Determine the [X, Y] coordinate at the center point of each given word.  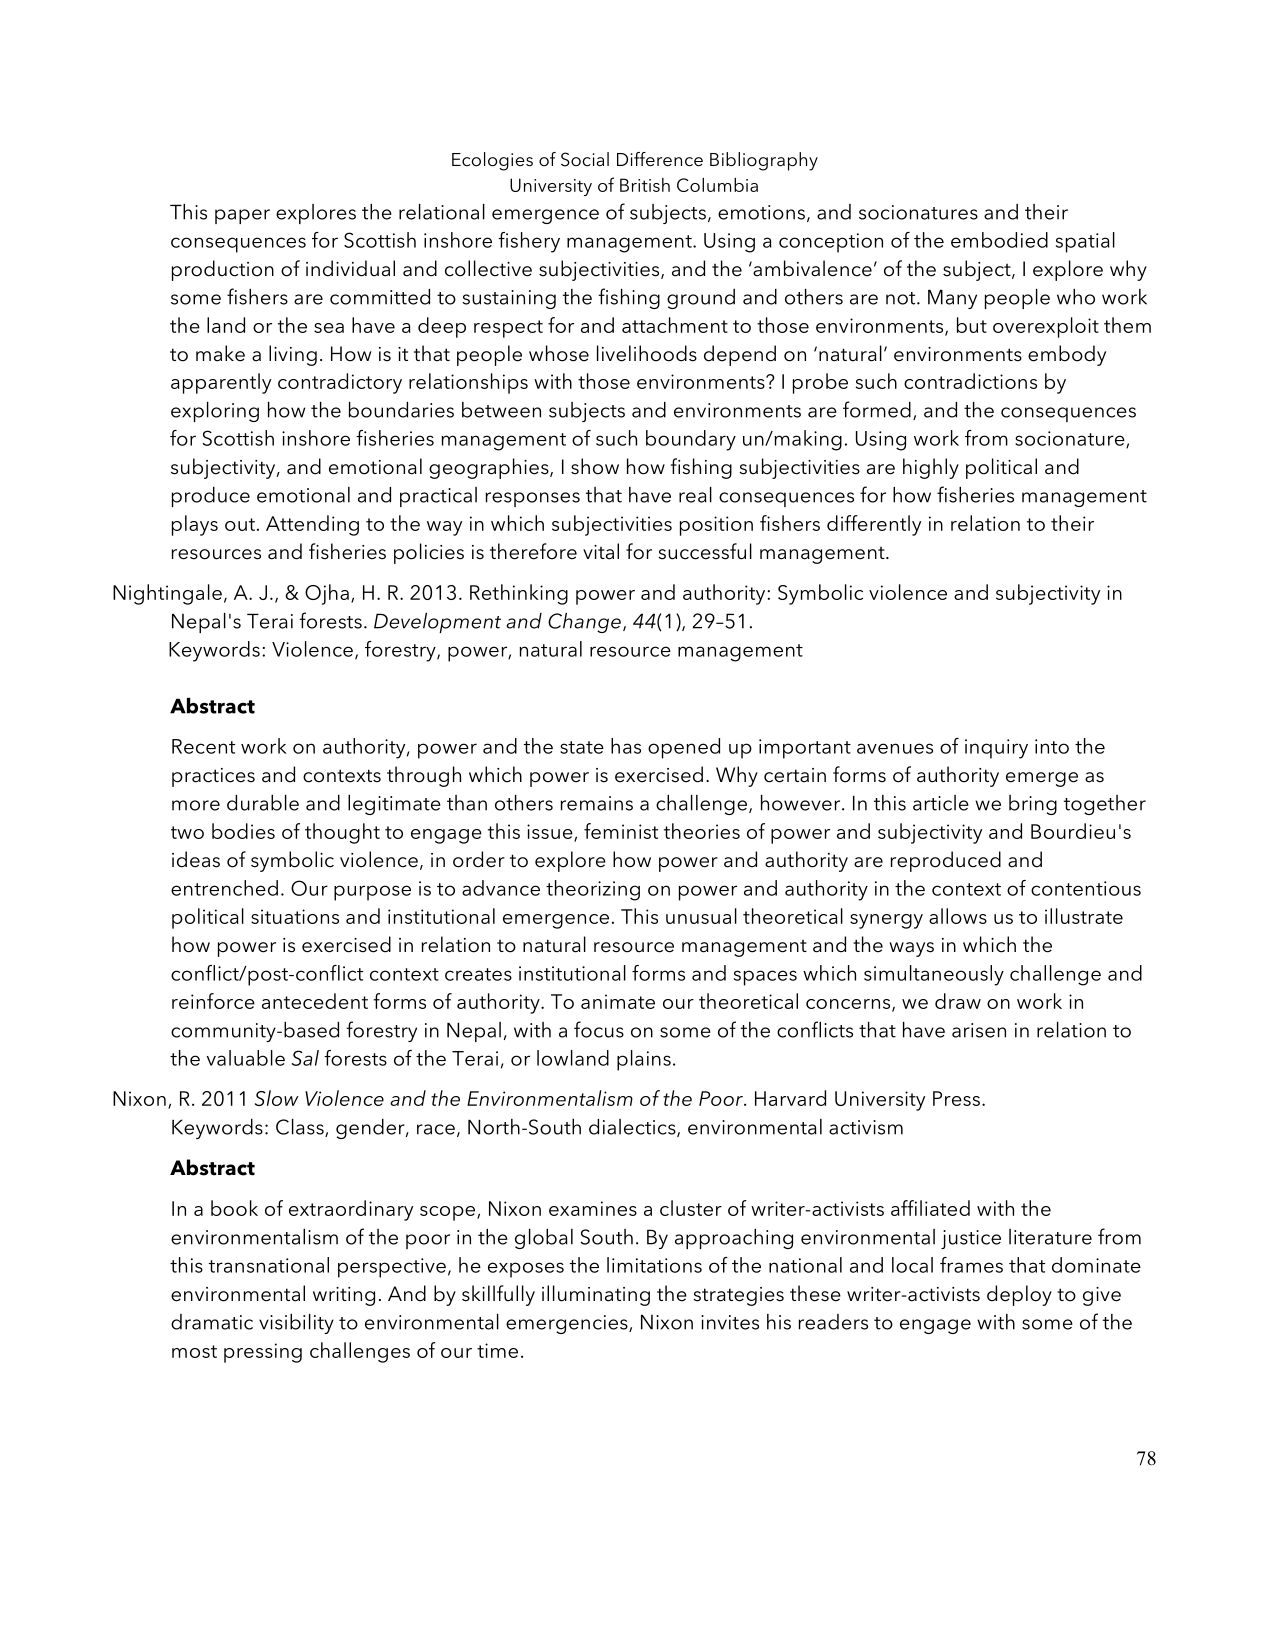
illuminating [596, 1295]
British [645, 185]
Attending [312, 525]
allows [958, 916]
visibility [296, 1324]
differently [874, 525]
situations [295, 916]
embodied [999, 240]
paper [242, 216]
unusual [701, 916]
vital [601, 551]
